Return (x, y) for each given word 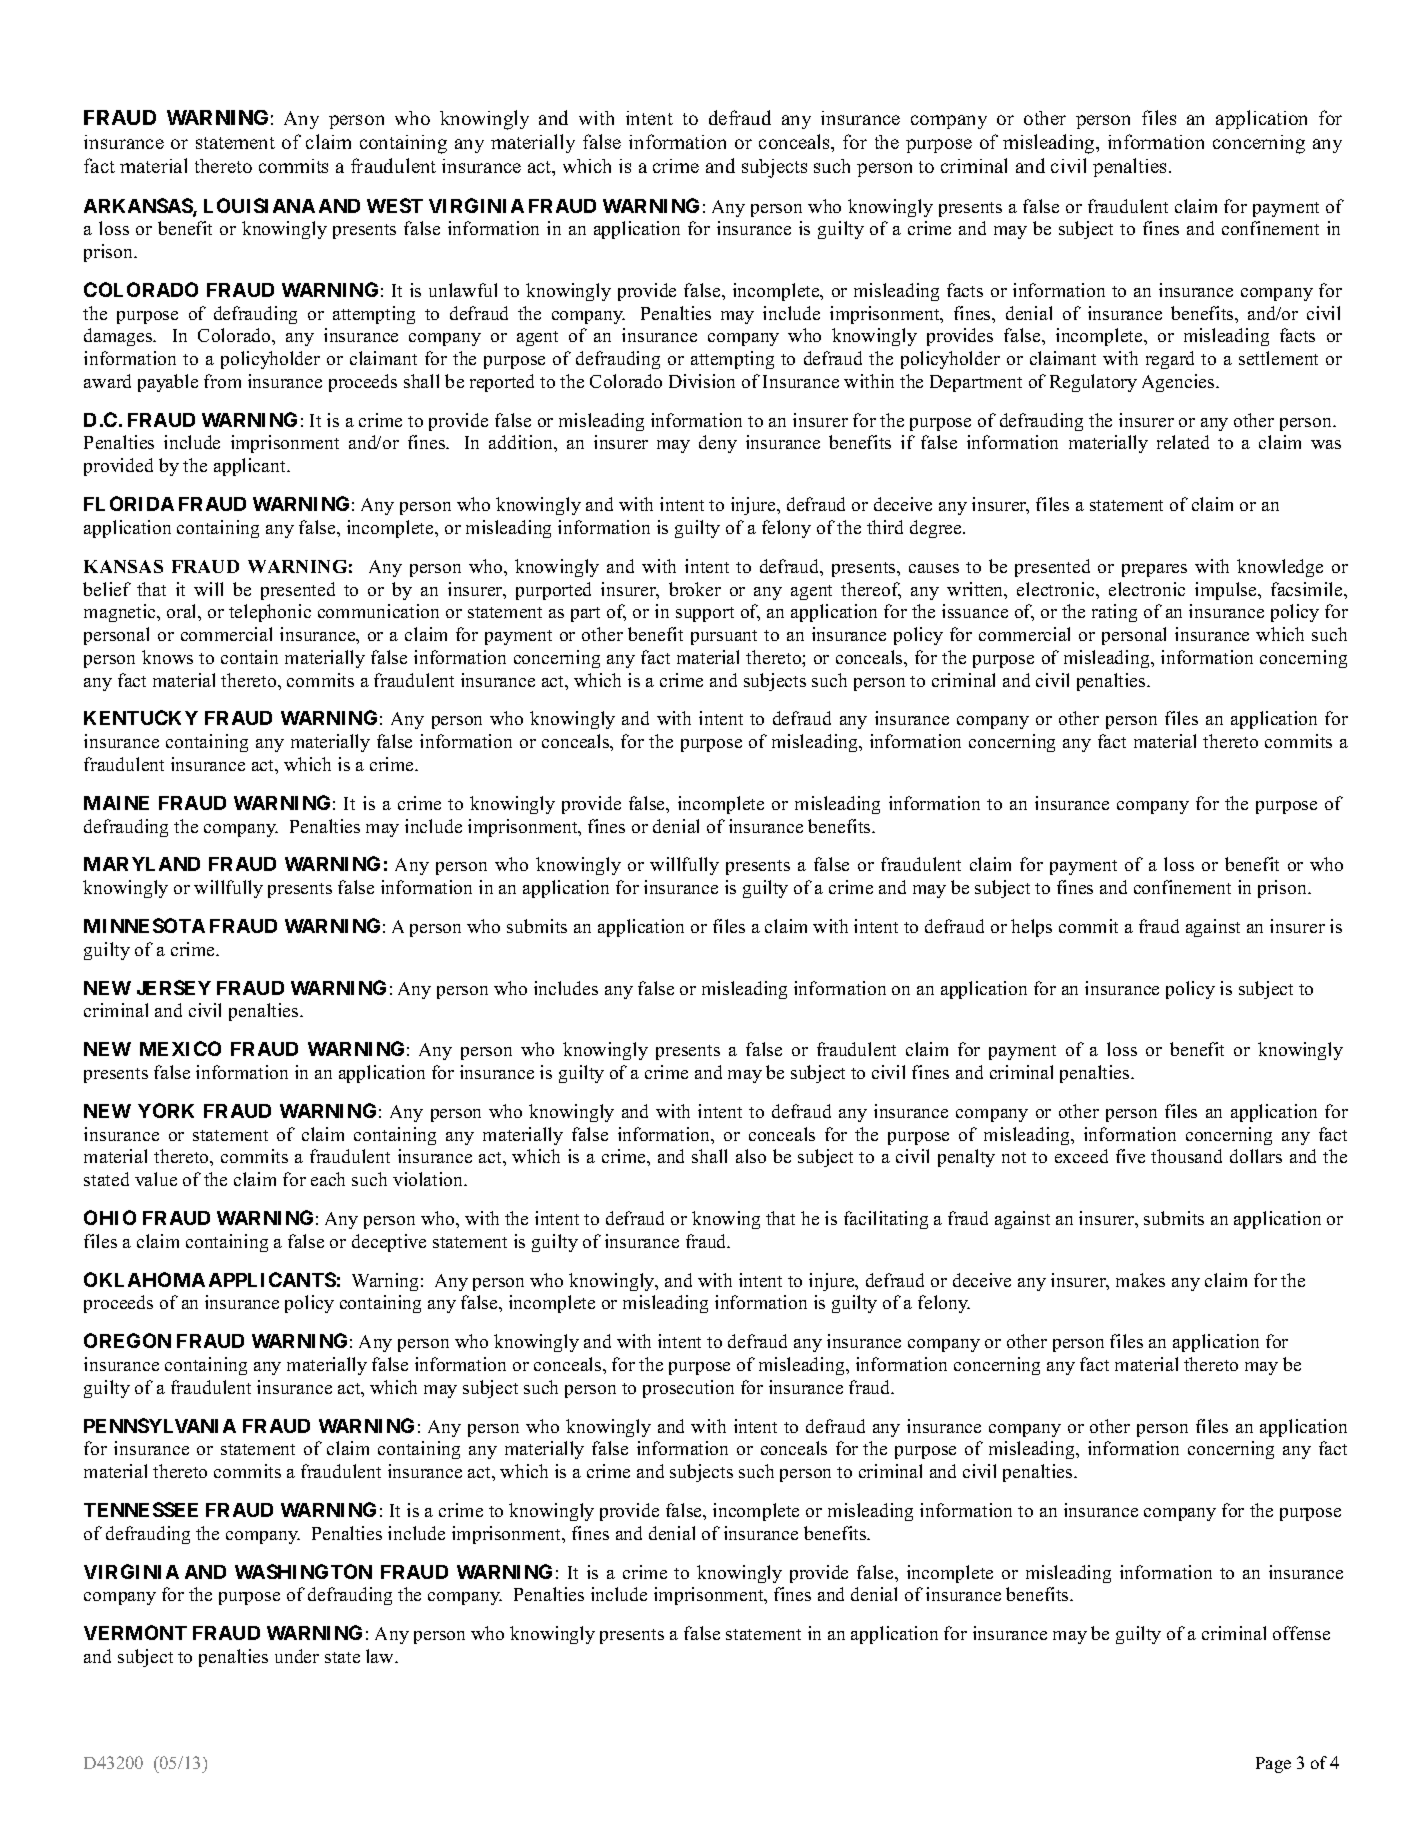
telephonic (270, 613)
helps (1031, 928)
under (297, 1656)
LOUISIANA (259, 205)
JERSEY (174, 987)
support (705, 614)
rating (1114, 613)
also (751, 1156)
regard (1170, 360)
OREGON (127, 1340)
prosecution (688, 1389)
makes (1140, 1280)
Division (702, 381)
